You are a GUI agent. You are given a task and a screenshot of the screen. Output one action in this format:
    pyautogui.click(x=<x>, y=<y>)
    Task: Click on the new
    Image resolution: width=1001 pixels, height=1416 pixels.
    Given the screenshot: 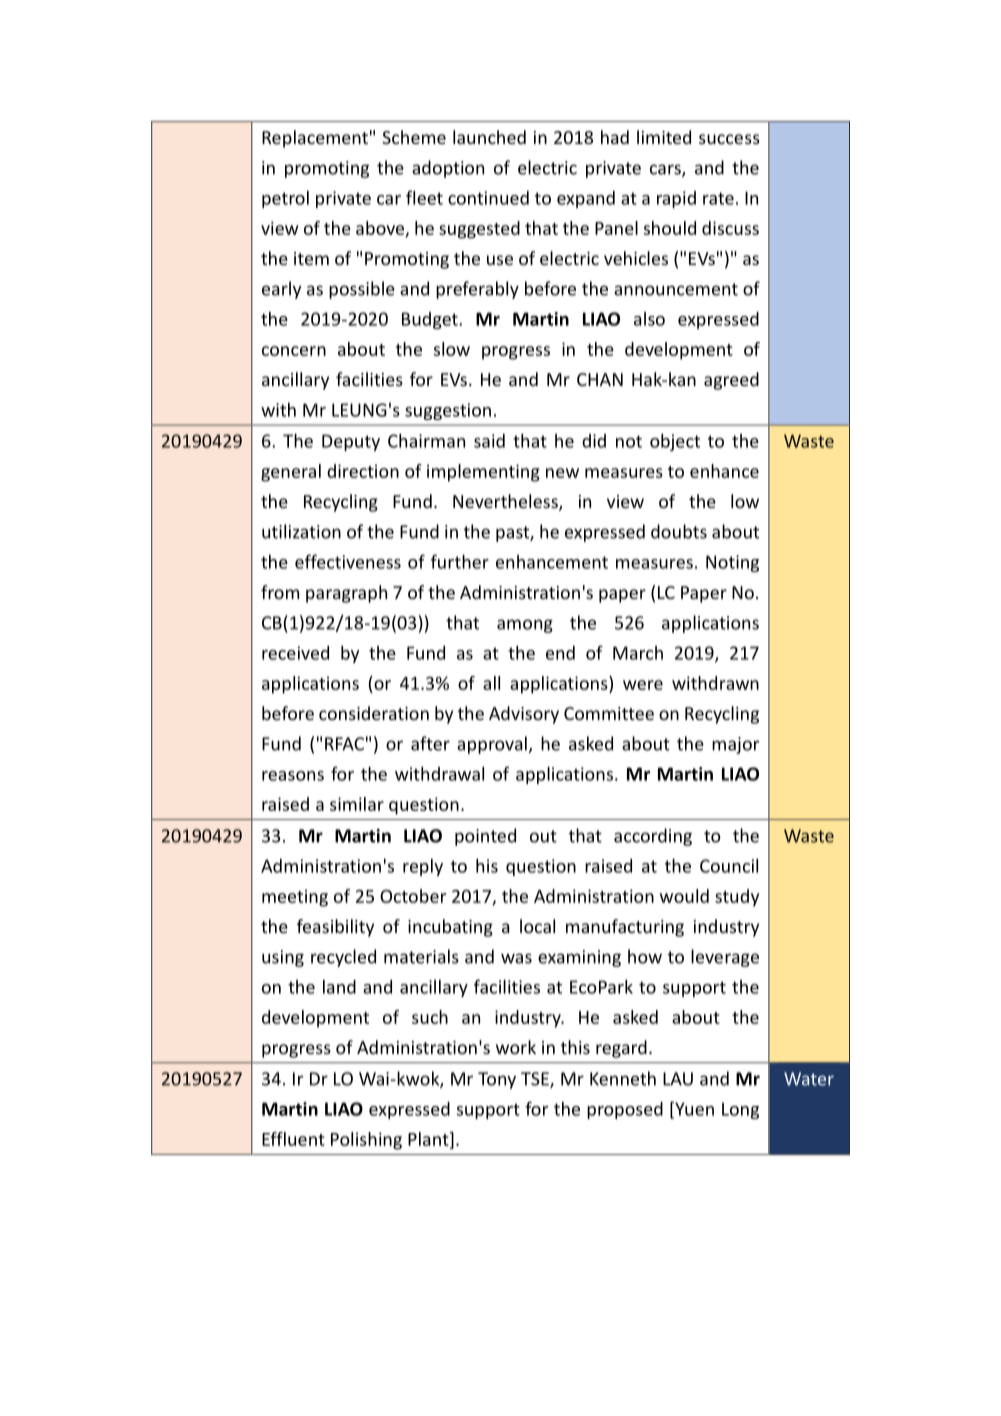 What is the action you would take?
    pyautogui.click(x=562, y=473)
